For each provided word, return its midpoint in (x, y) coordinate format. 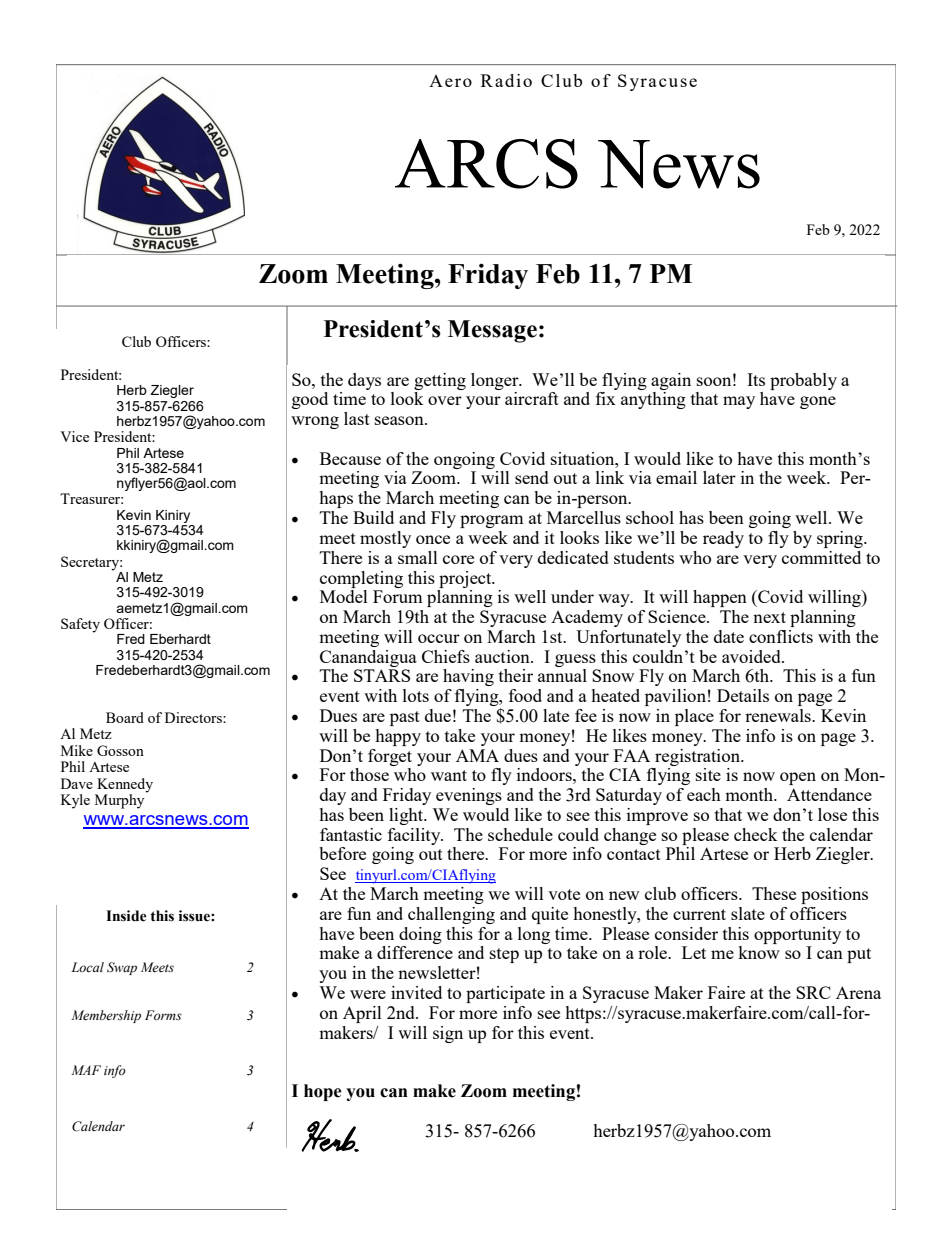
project (466, 579)
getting (440, 381)
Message (492, 331)
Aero (450, 81)
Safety (80, 625)
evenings (469, 796)
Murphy (121, 800)
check (756, 834)
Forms (163, 1015)
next (769, 617)
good (310, 400)
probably (803, 381)
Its (756, 379)
